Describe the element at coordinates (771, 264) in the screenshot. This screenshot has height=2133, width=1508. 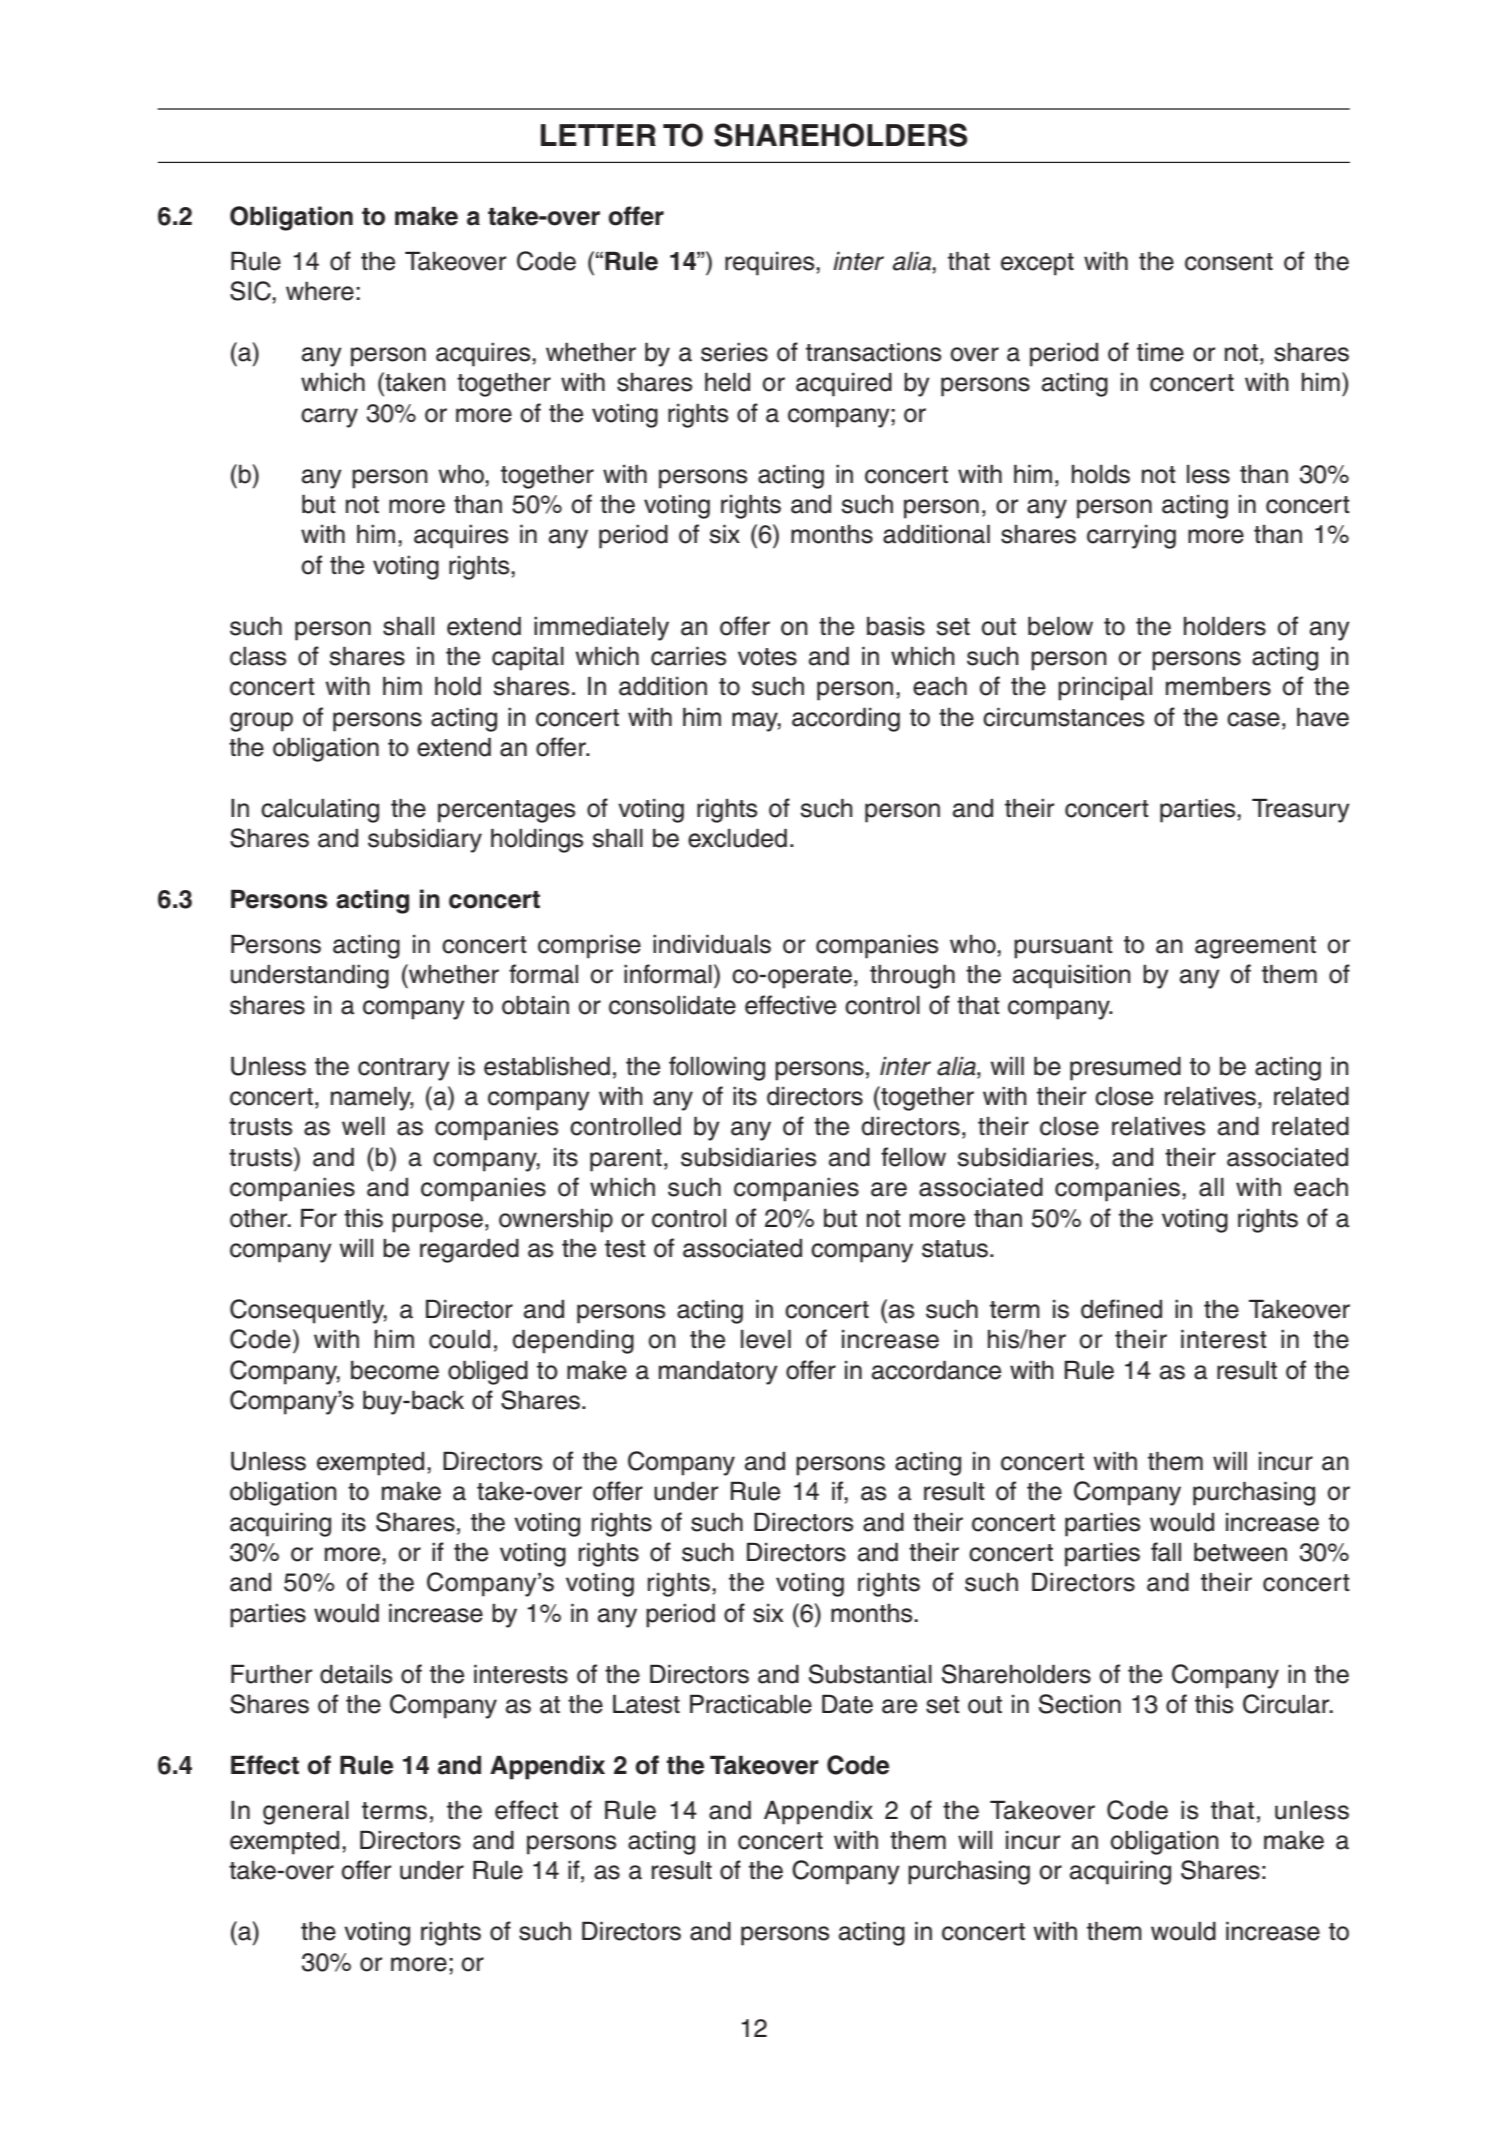
I see `requires` at that location.
